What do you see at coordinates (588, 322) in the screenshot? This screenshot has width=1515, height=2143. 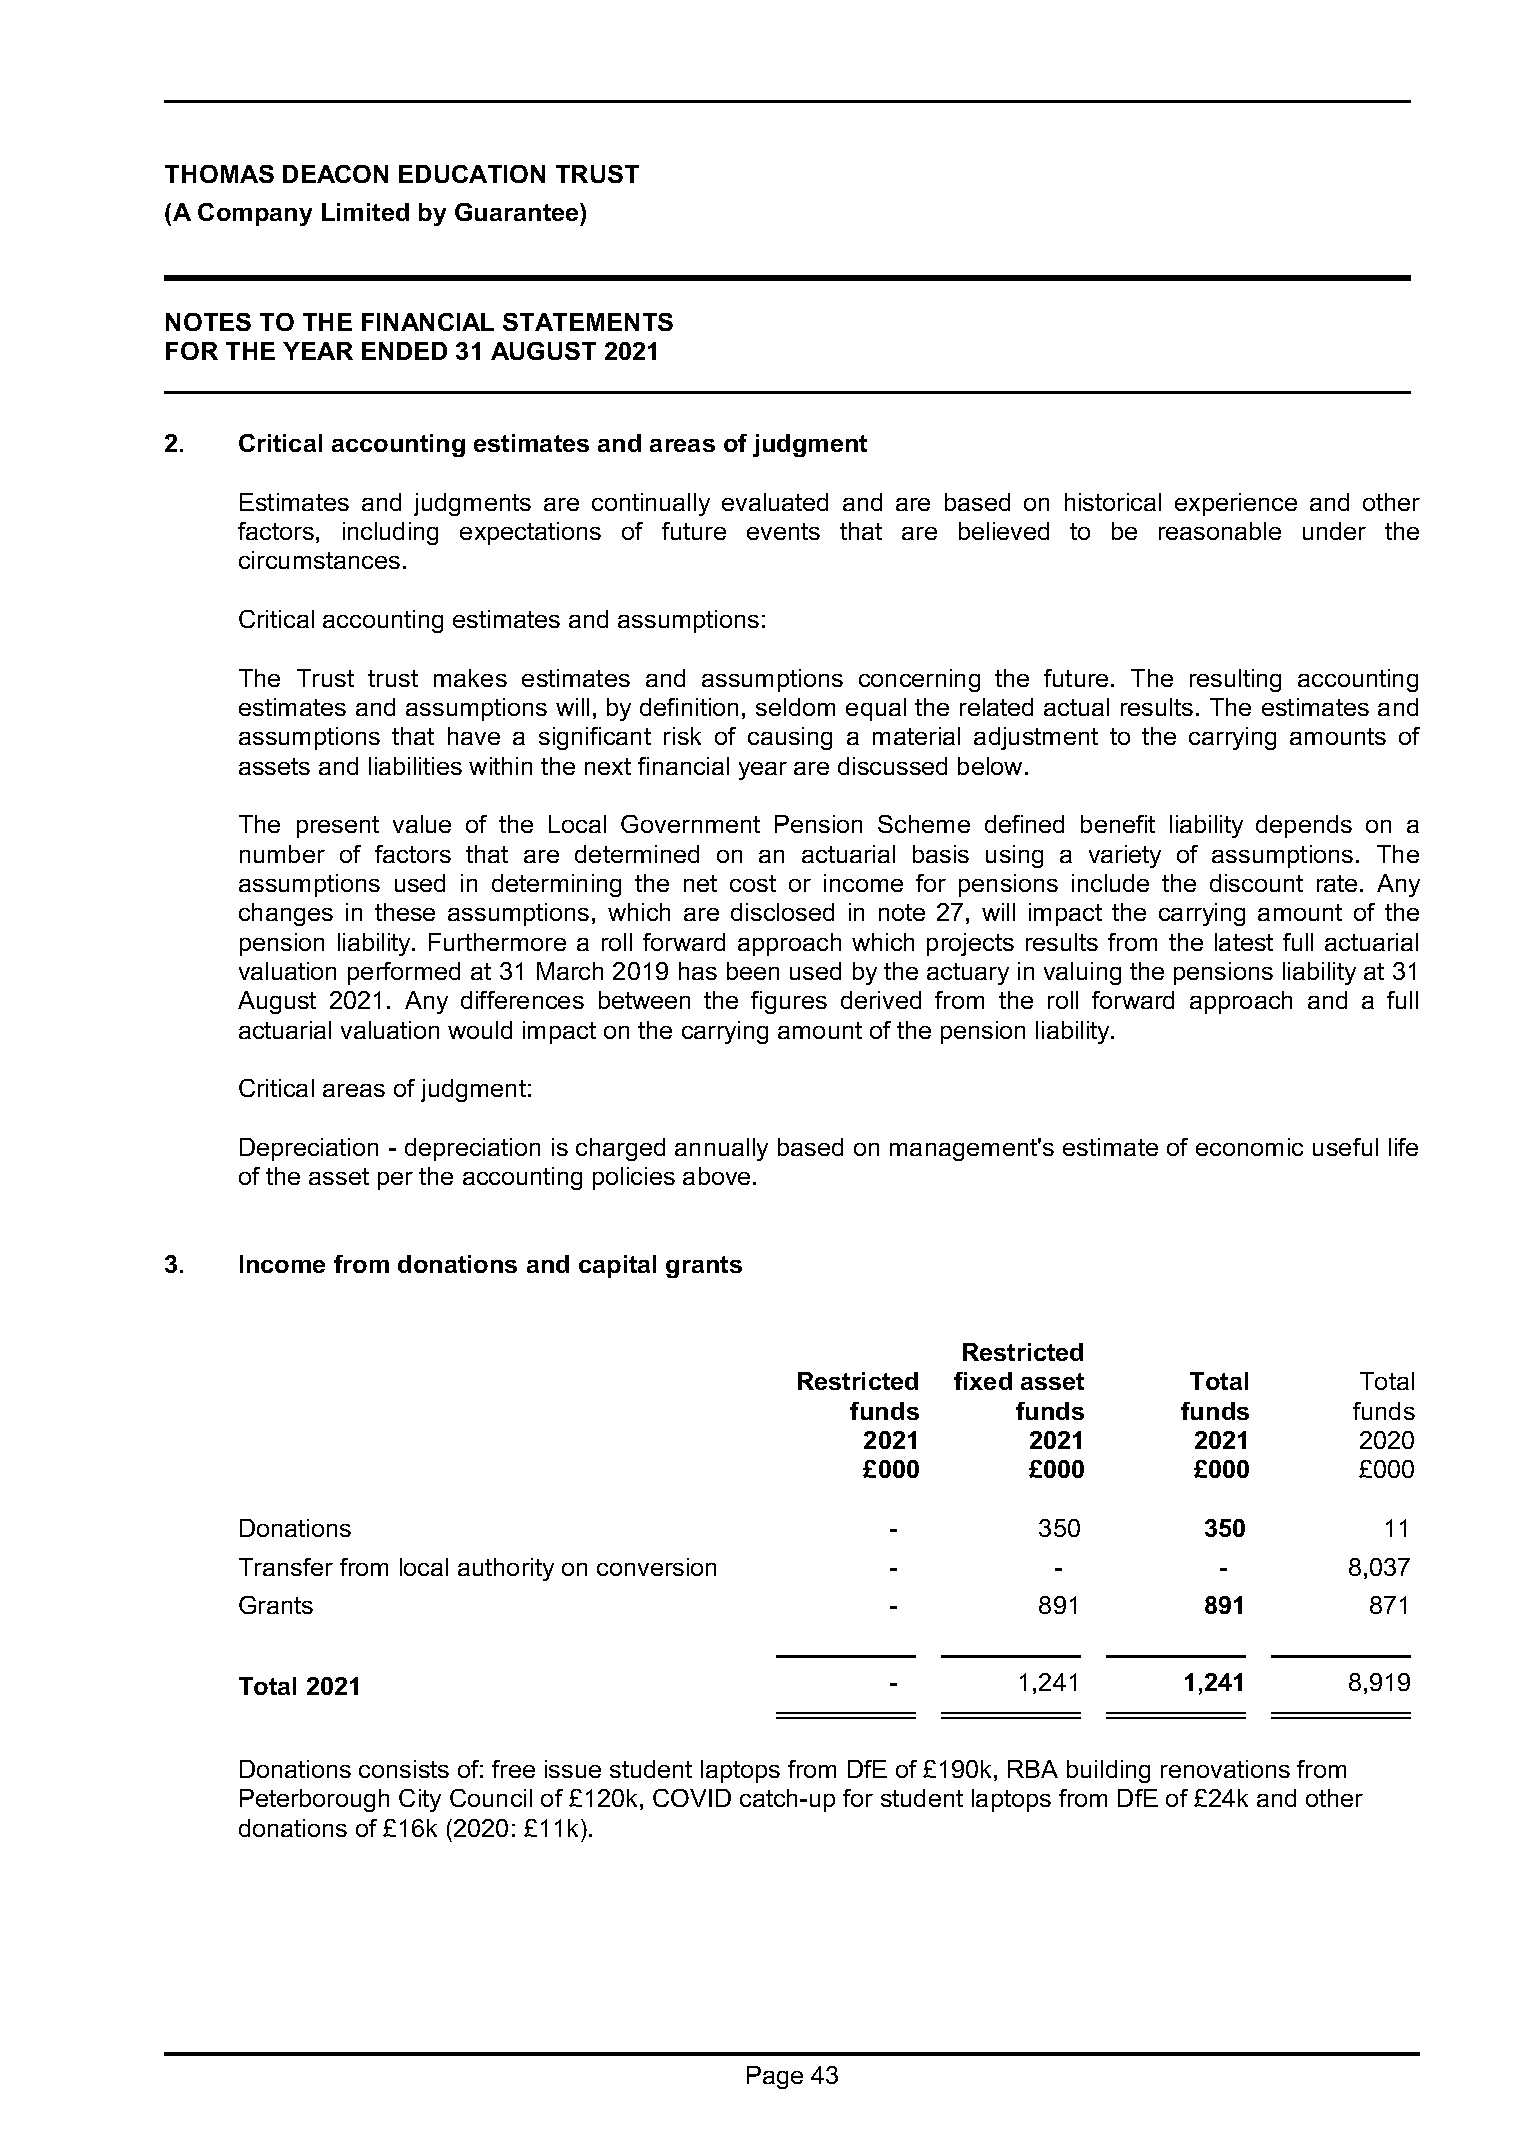 I see `STATEMENTS` at bounding box center [588, 322].
